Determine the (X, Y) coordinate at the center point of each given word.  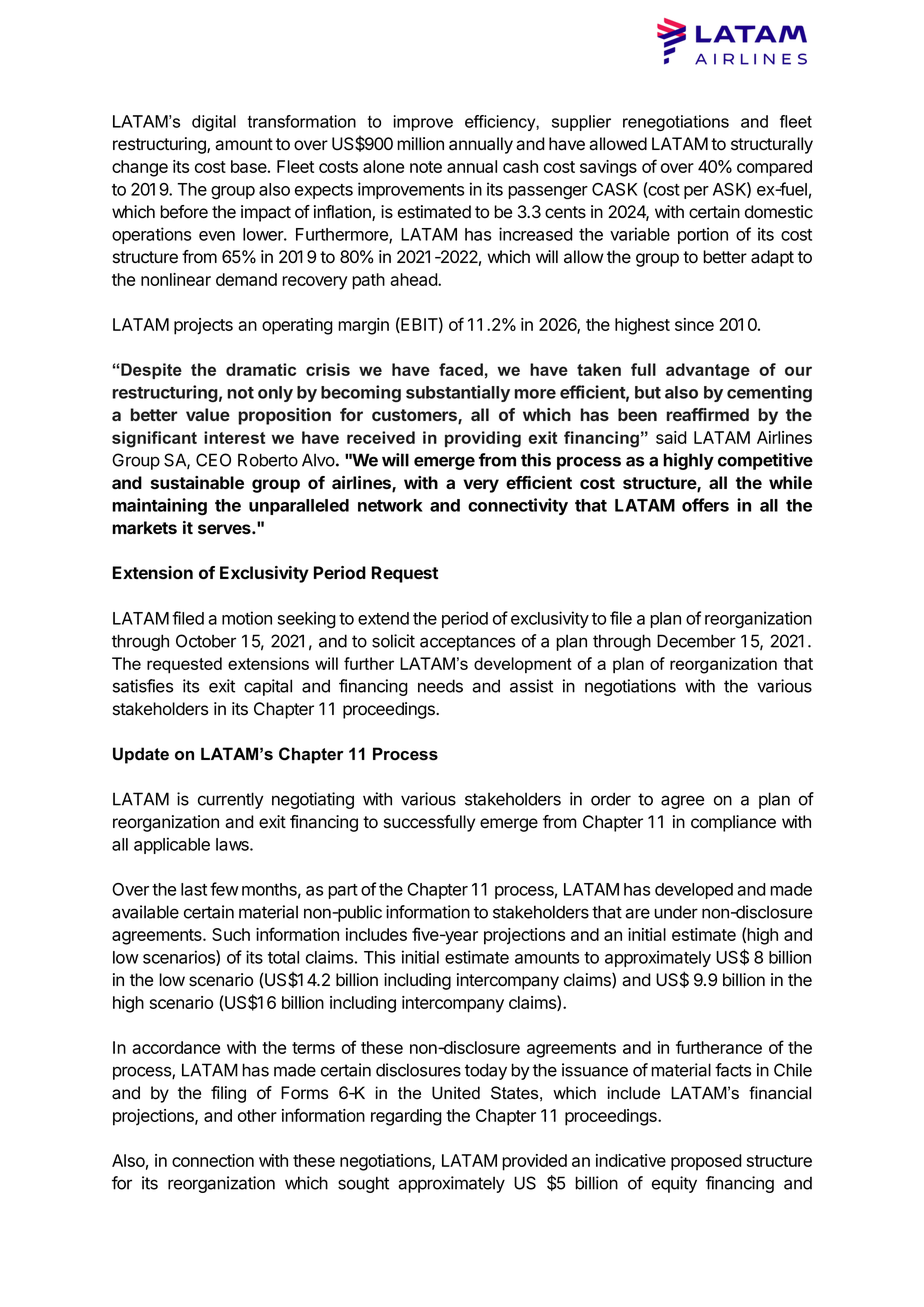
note (426, 167)
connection (213, 1160)
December (696, 641)
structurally (772, 145)
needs (440, 686)
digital (214, 123)
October (206, 641)
